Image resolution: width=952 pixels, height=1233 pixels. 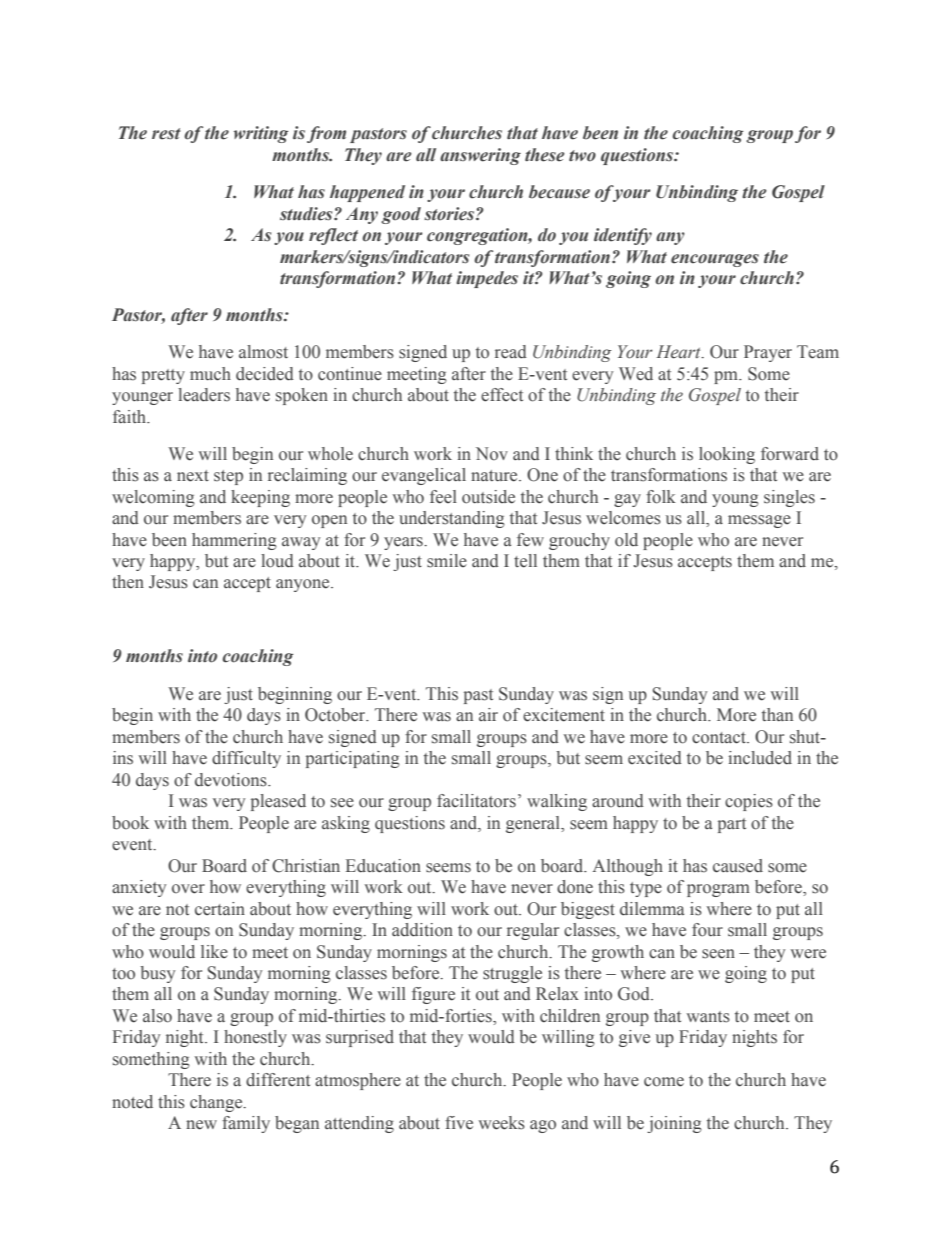 What do you see at coordinates (715, 260) in the page?
I see `encourages` at bounding box center [715, 260].
